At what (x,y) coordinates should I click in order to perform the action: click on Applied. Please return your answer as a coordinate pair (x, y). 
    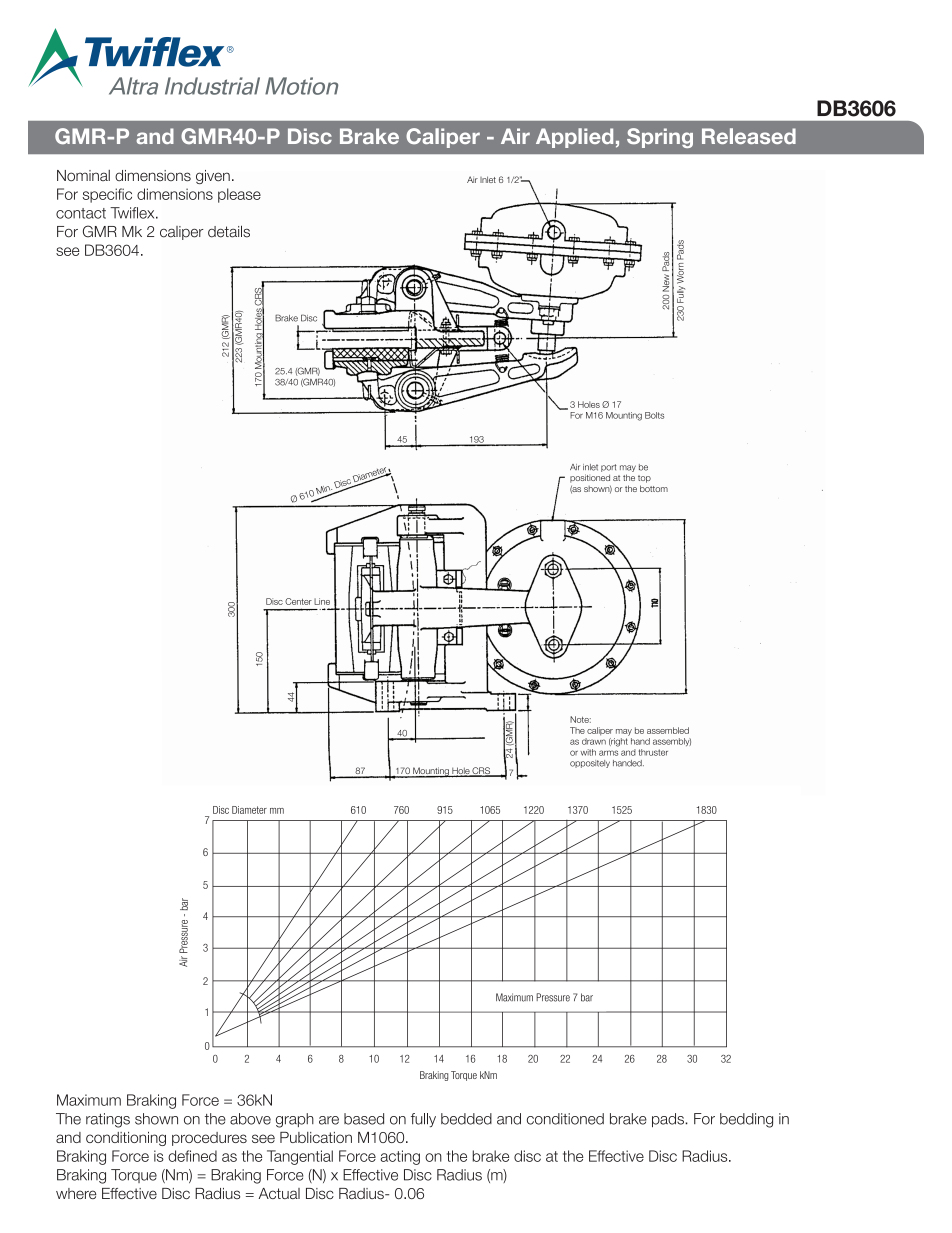
    Looking at the image, I should click on (574, 138).
